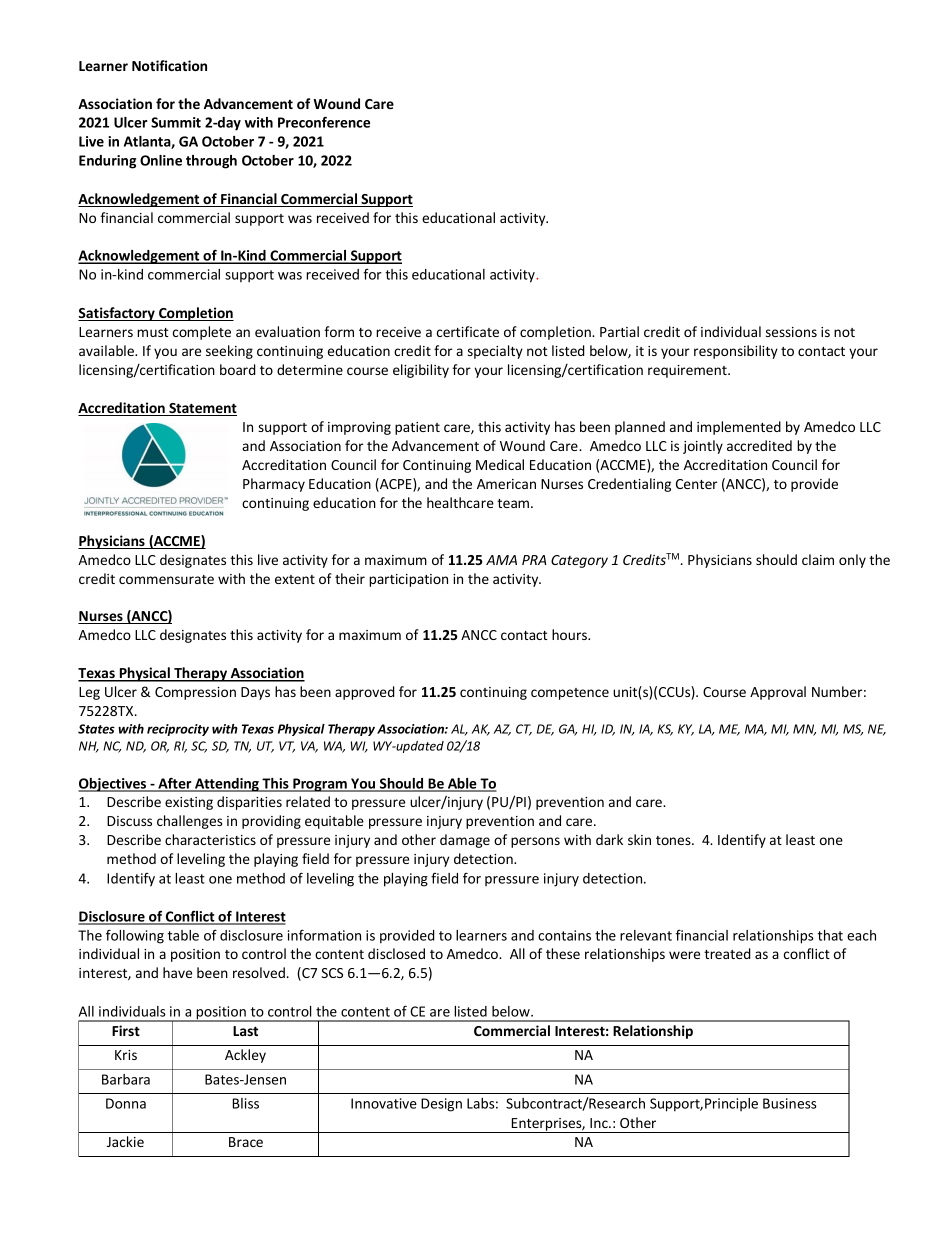 The width and height of the page is (952, 1233). What do you see at coordinates (176, 122) in the page?
I see `Summit` at bounding box center [176, 122].
